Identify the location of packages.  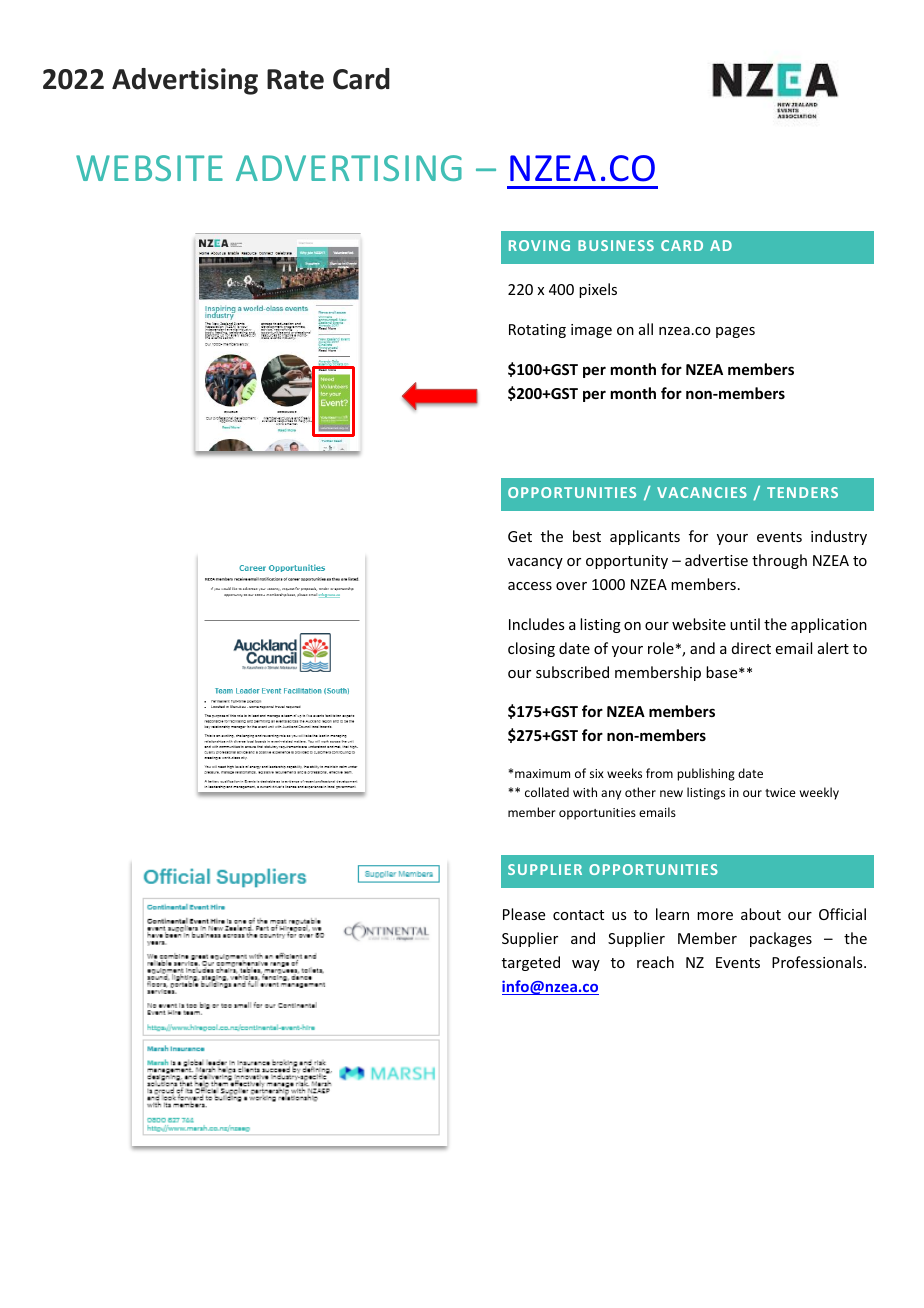
(781, 939).
